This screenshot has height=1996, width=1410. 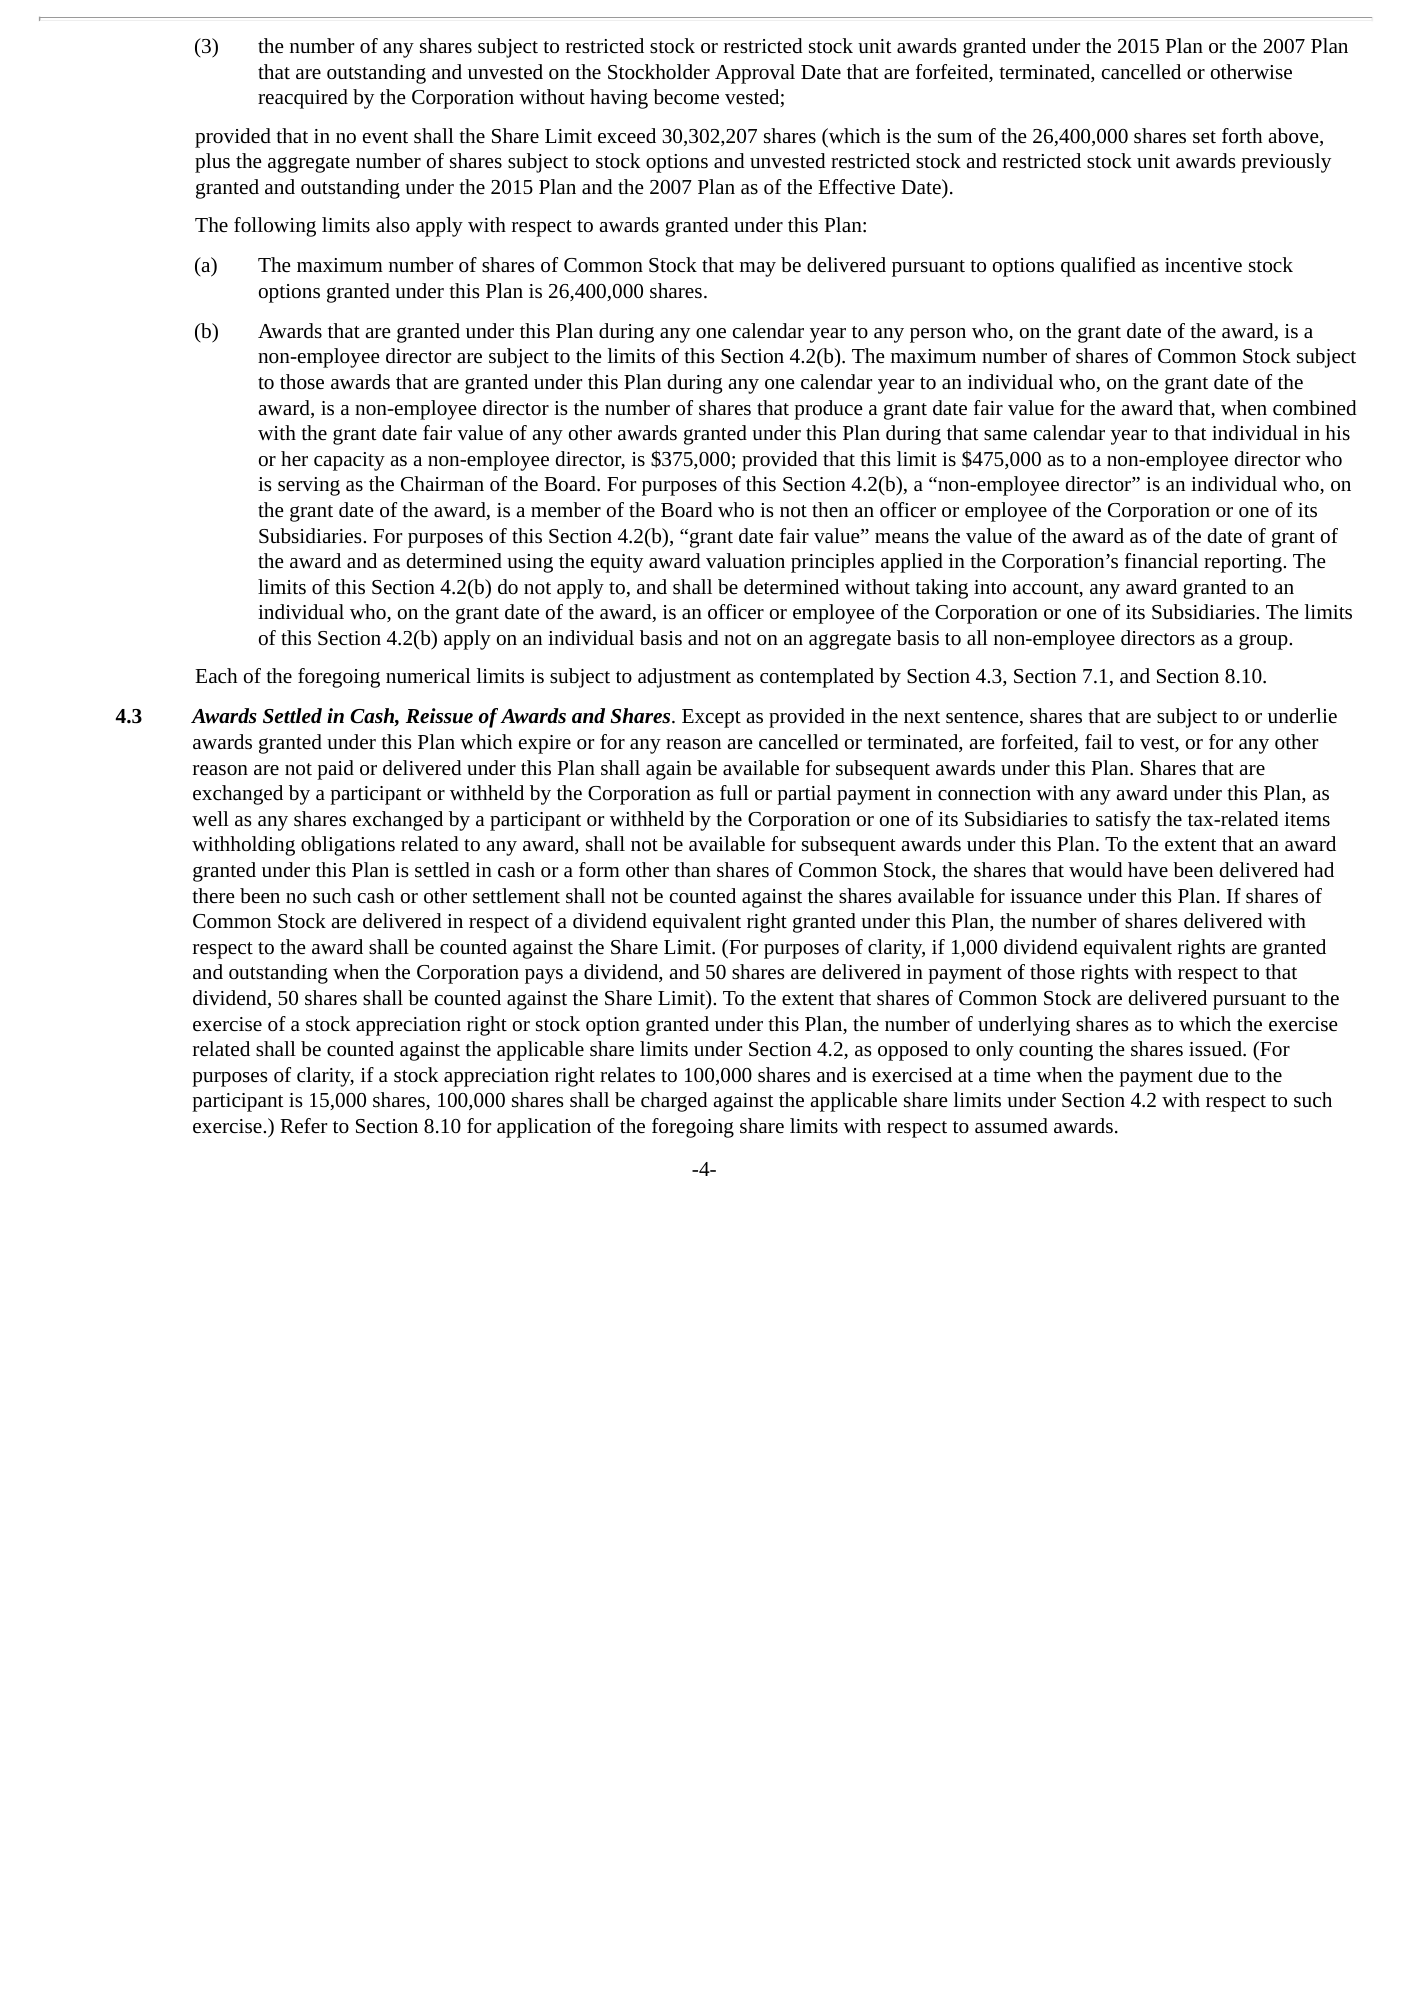 What do you see at coordinates (1242, 135) in the screenshot?
I see `forth` at bounding box center [1242, 135].
